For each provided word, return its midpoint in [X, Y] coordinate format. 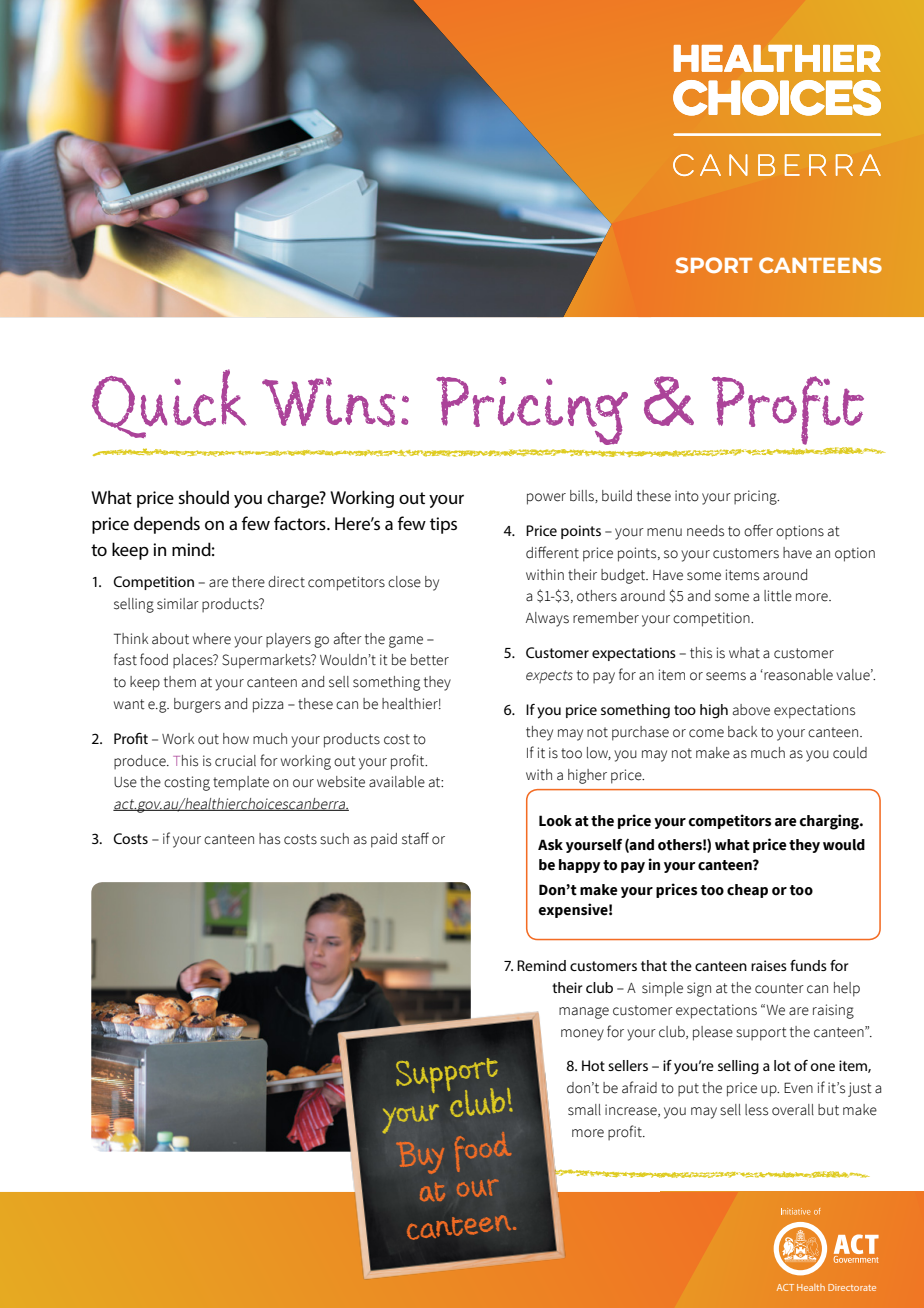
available [397, 782]
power [546, 499]
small [584, 1110]
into [687, 496]
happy [579, 866]
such [334, 839]
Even [798, 1088]
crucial [235, 761]
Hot [593, 1065]
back [742, 732]
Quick [169, 403]
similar [178, 604]
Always [547, 619]
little [778, 596]
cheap [747, 891]
